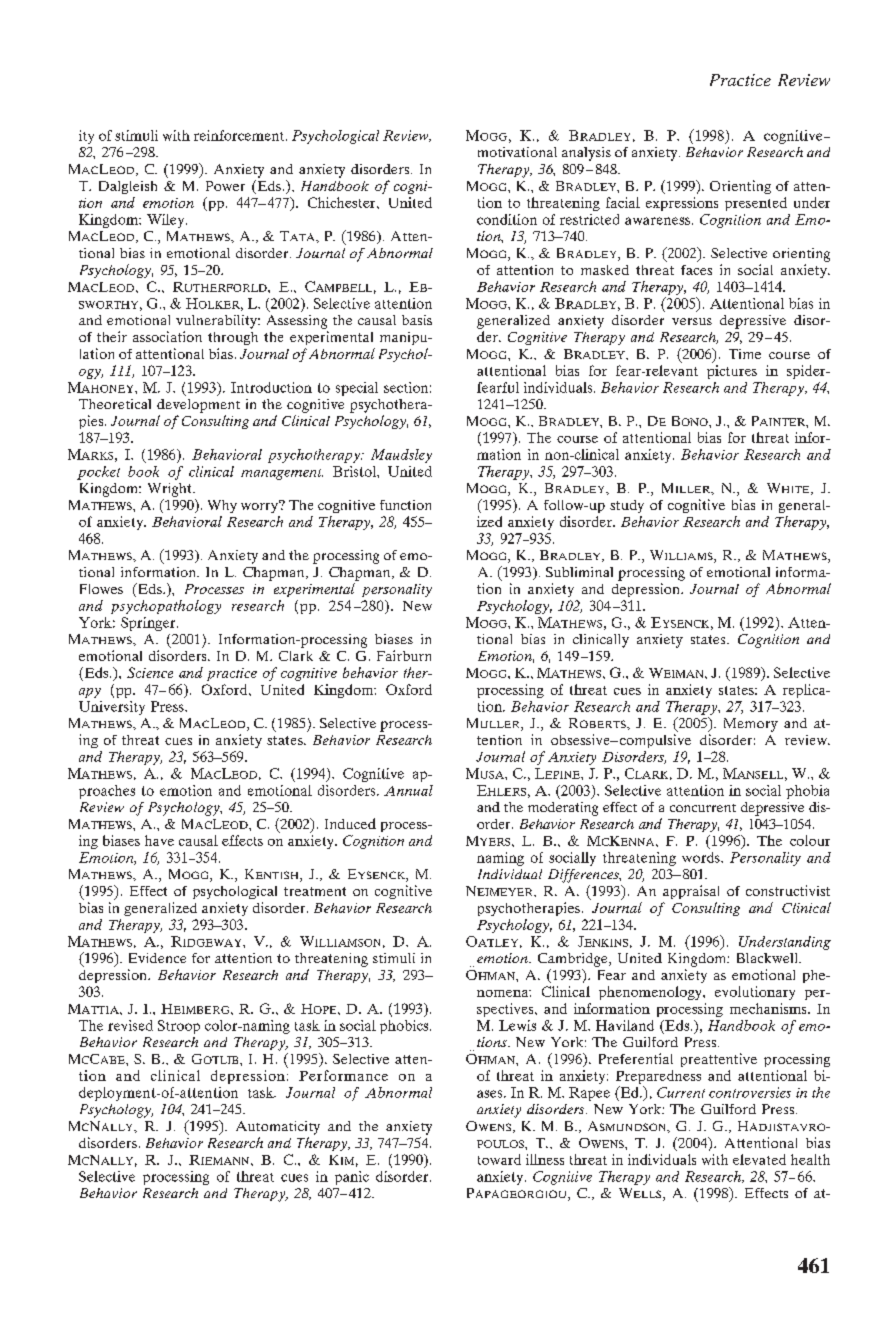 The height and width of the image is (1328, 896). I want to click on pictures, so click(732, 372).
